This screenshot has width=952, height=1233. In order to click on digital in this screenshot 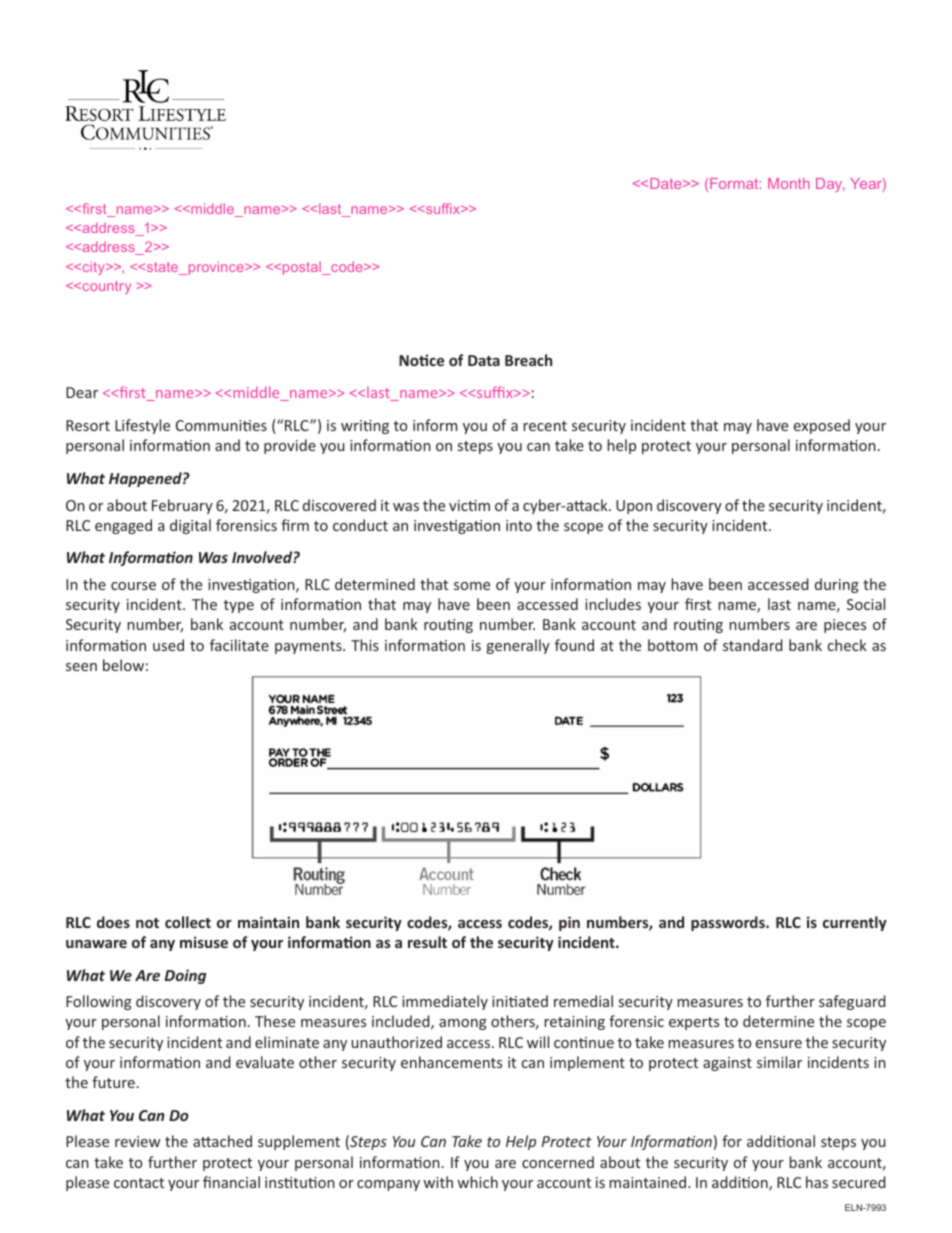, I will do `click(190, 526)`.
